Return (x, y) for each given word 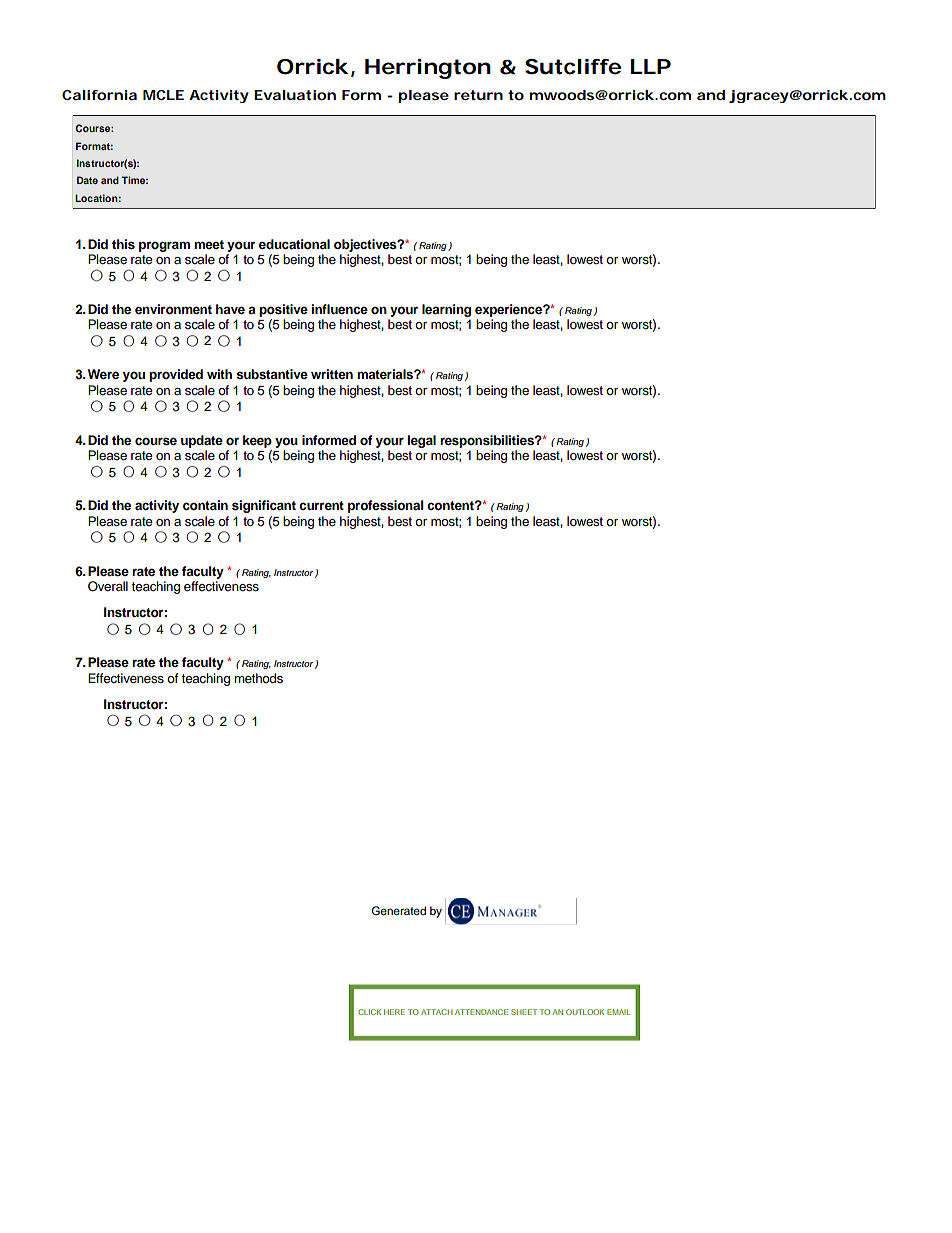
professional (386, 506)
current (321, 505)
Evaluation (295, 95)
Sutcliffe (573, 67)
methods (258, 678)
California (99, 95)
